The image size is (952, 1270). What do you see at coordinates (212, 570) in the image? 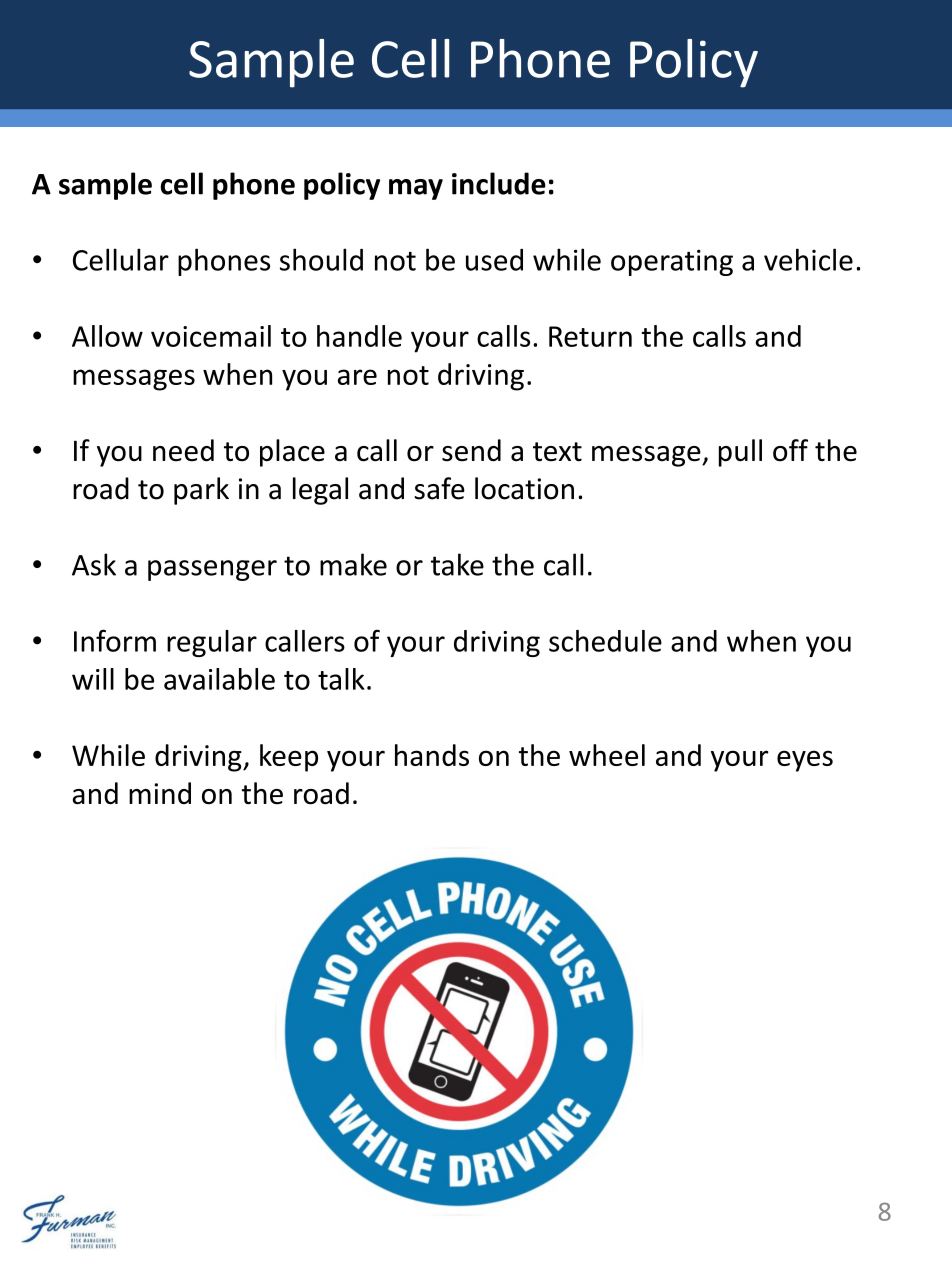
I see `passenger` at bounding box center [212, 570].
